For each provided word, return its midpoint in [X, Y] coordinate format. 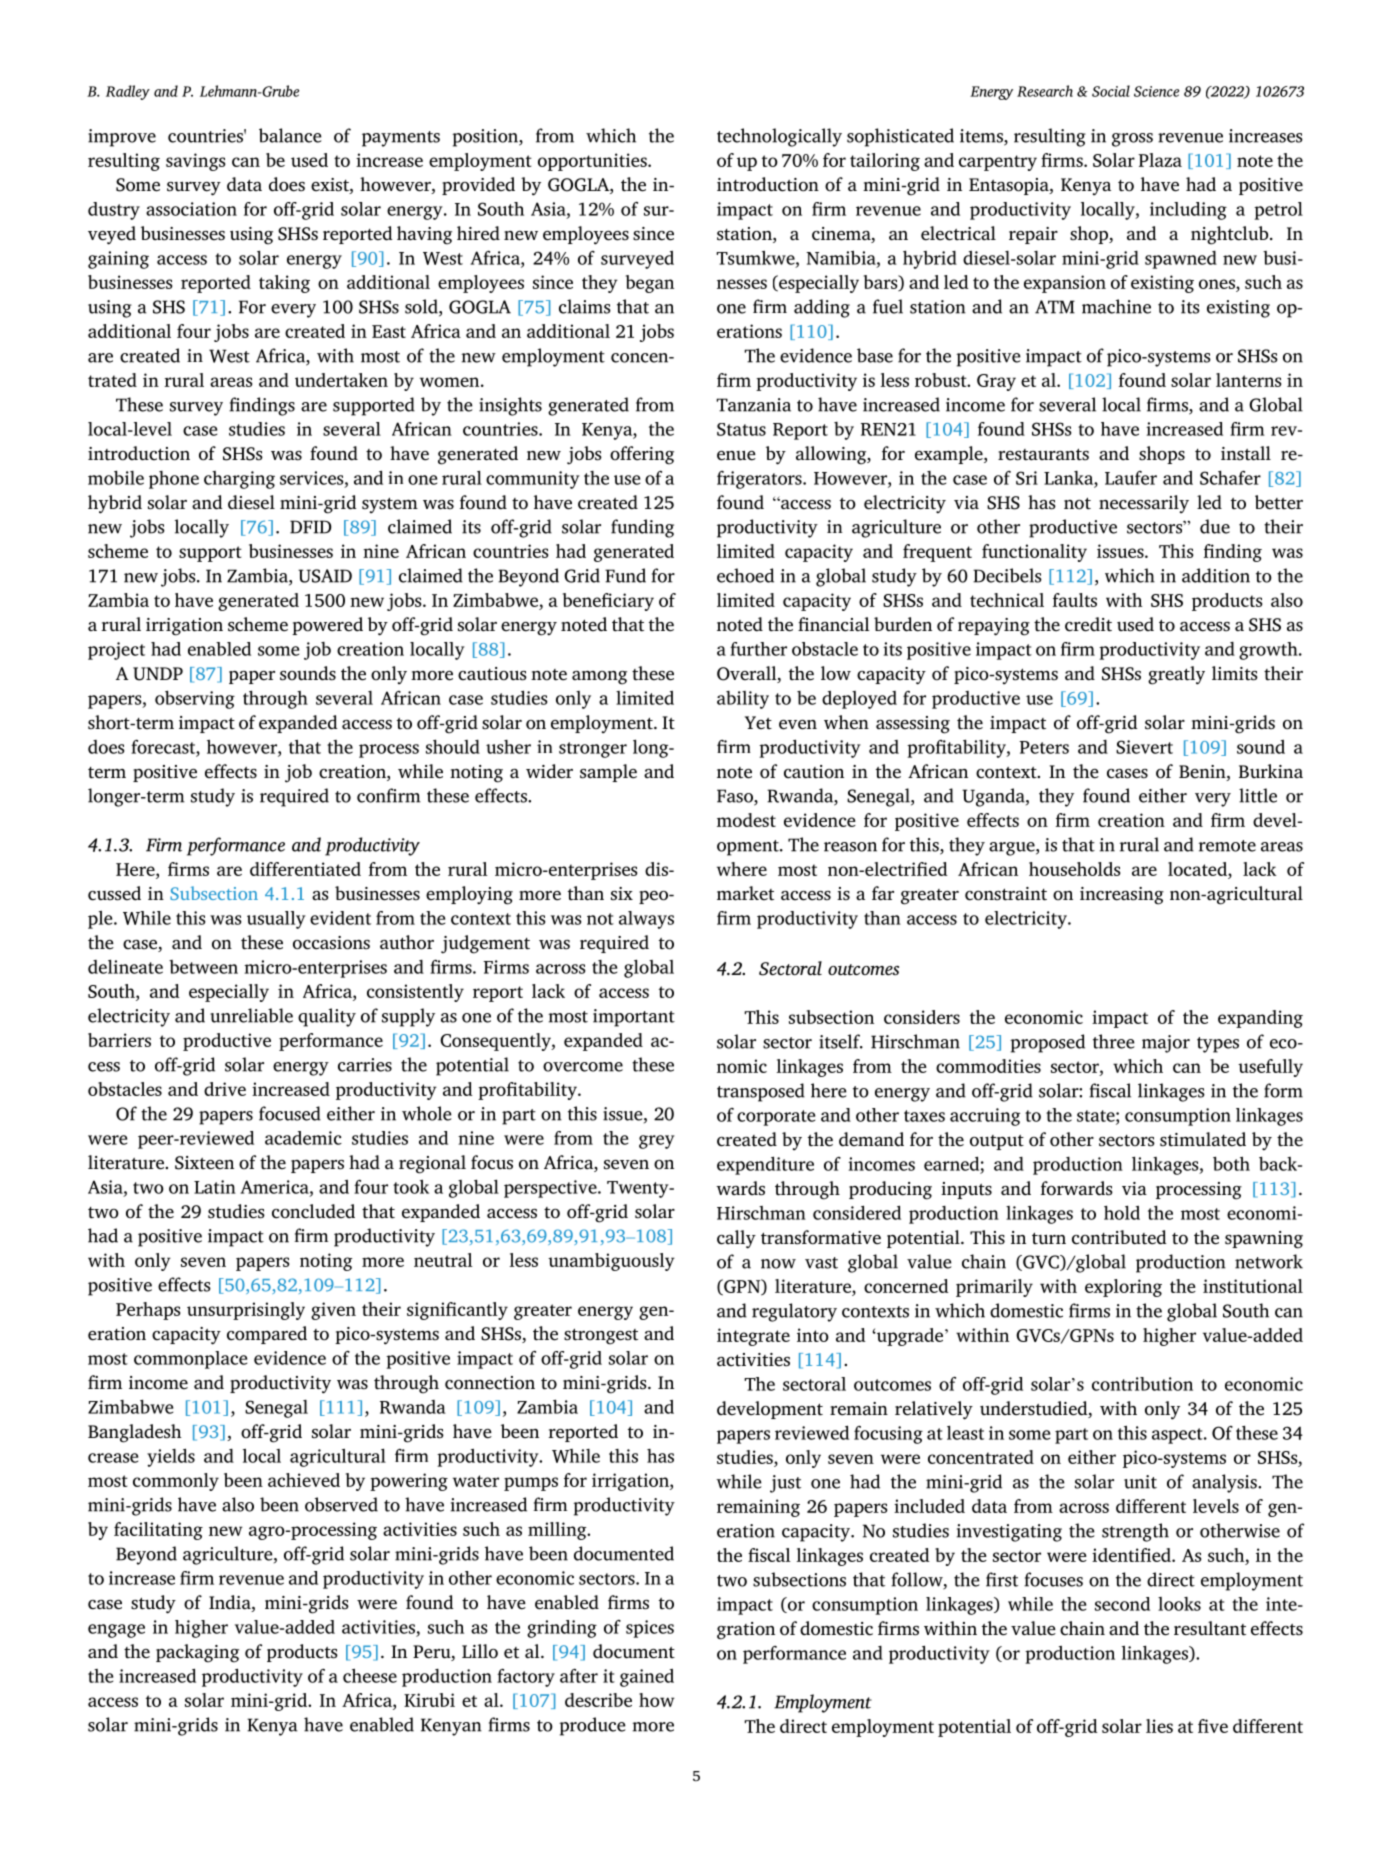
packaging [197, 1653]
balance [290, 135]
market [745, 893]
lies [1159, 1726]
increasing [1122, 896]
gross [1132, 140]
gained [647, 1678]
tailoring [885, 162]
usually [276, 920]
